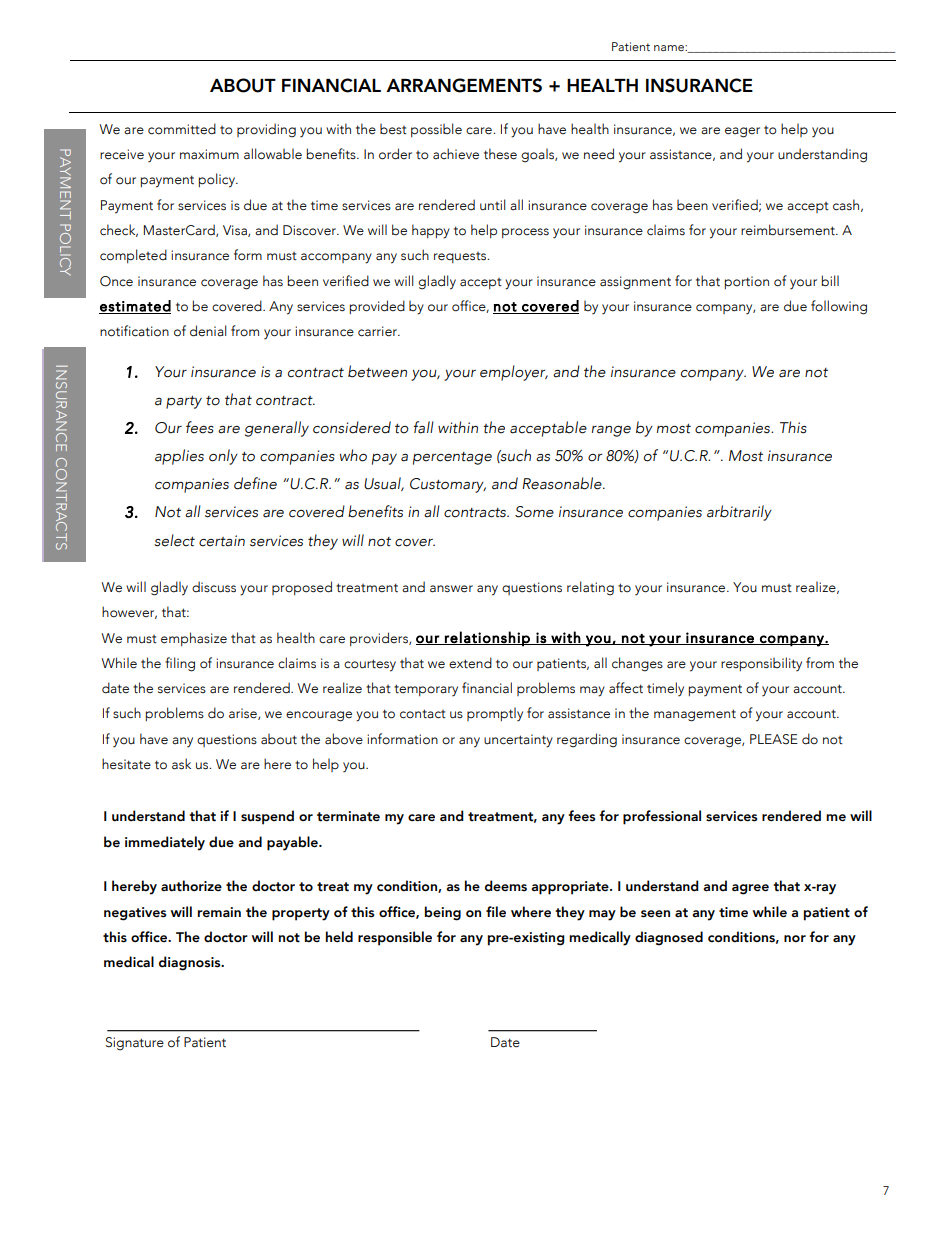 Image resolution: width=952 pixels, height=1233 pixels. What do you see at coordinates (456, 154) in the document?
I see `achieve` at bounding box center [456, 154].
